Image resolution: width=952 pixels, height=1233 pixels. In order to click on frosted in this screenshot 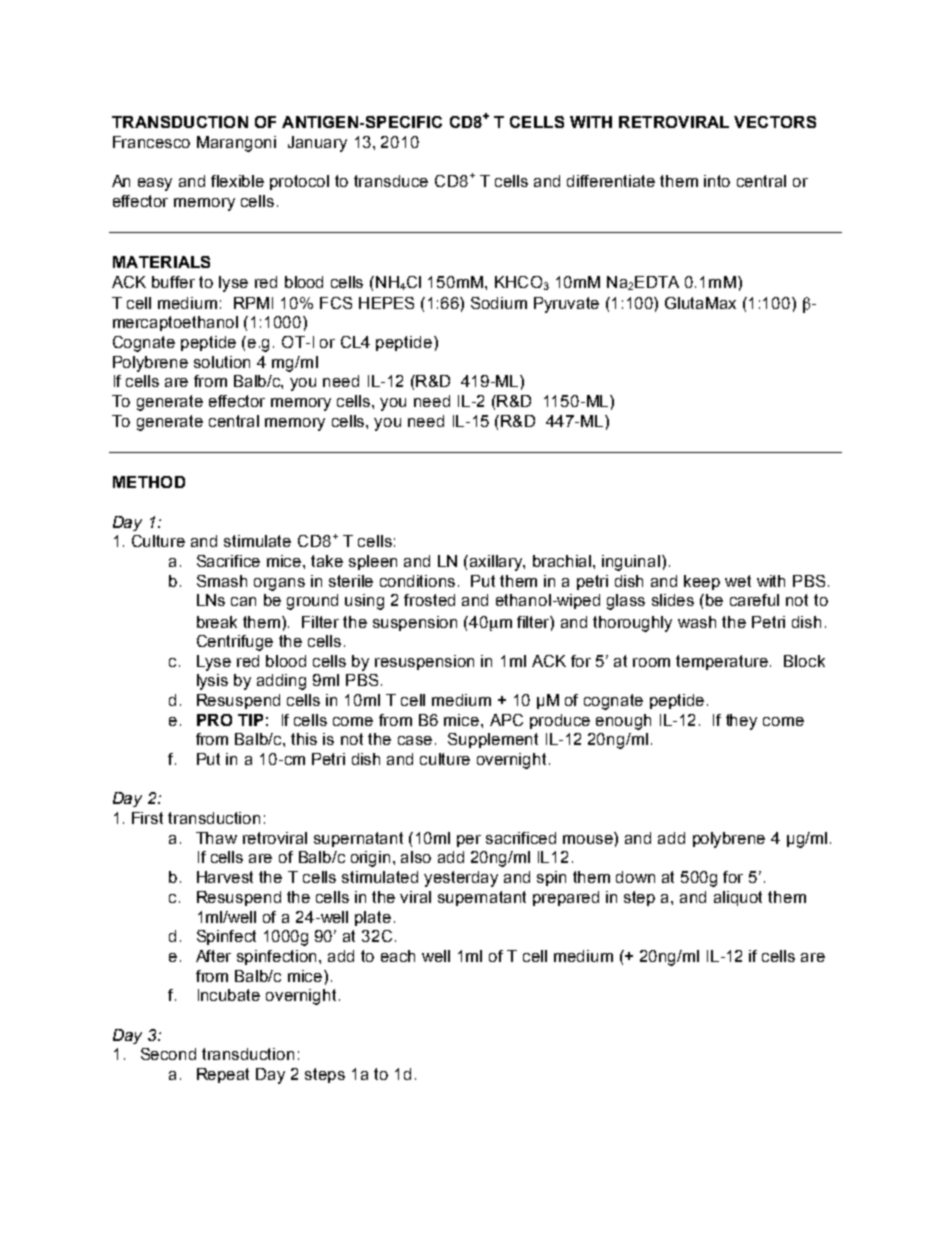, I will do `click(429, 600)`.
